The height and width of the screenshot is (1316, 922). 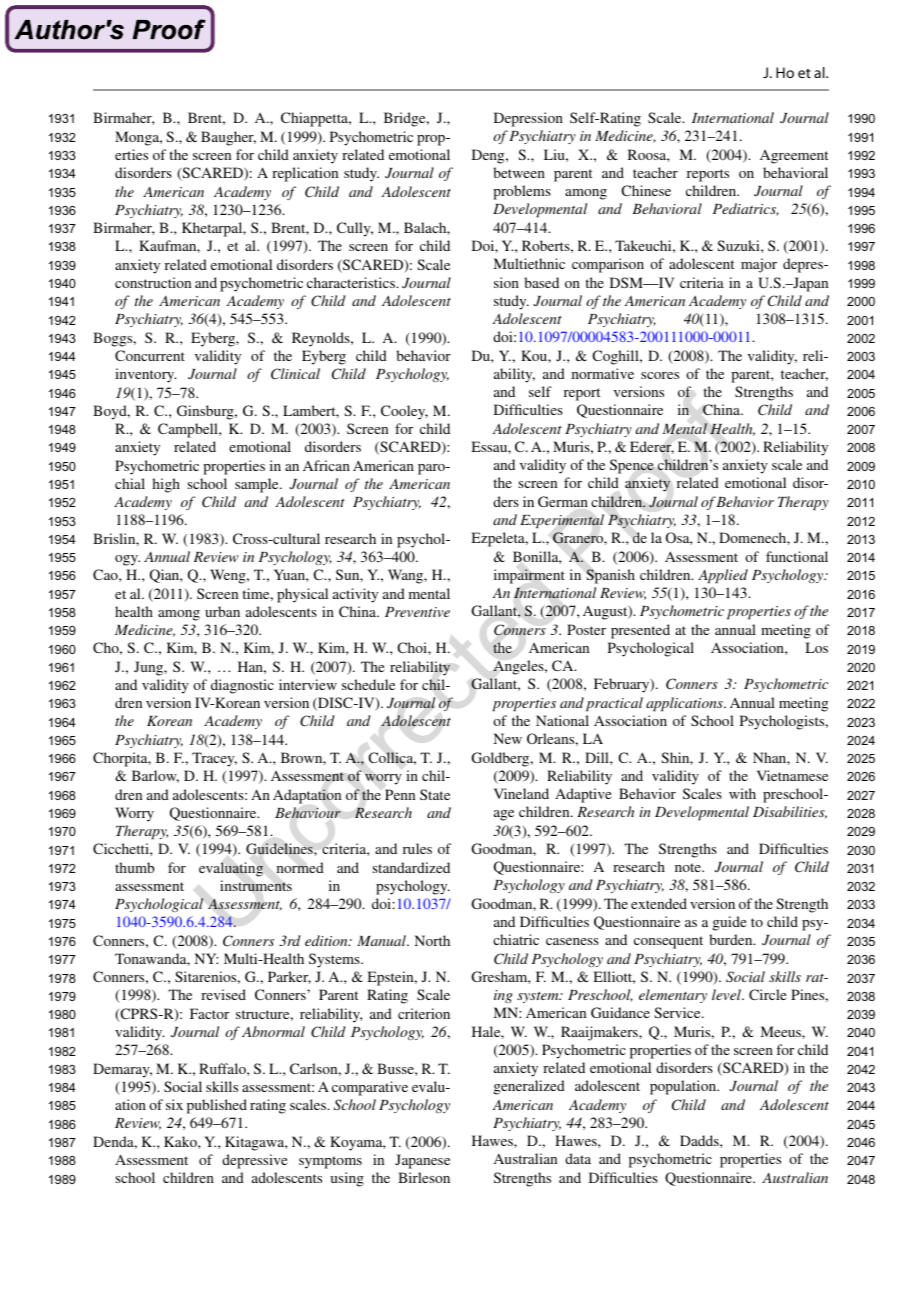 What do you see at coordinates (816, 647) in the screenshot?
I see `Los` at bounding box center [816, 647].
